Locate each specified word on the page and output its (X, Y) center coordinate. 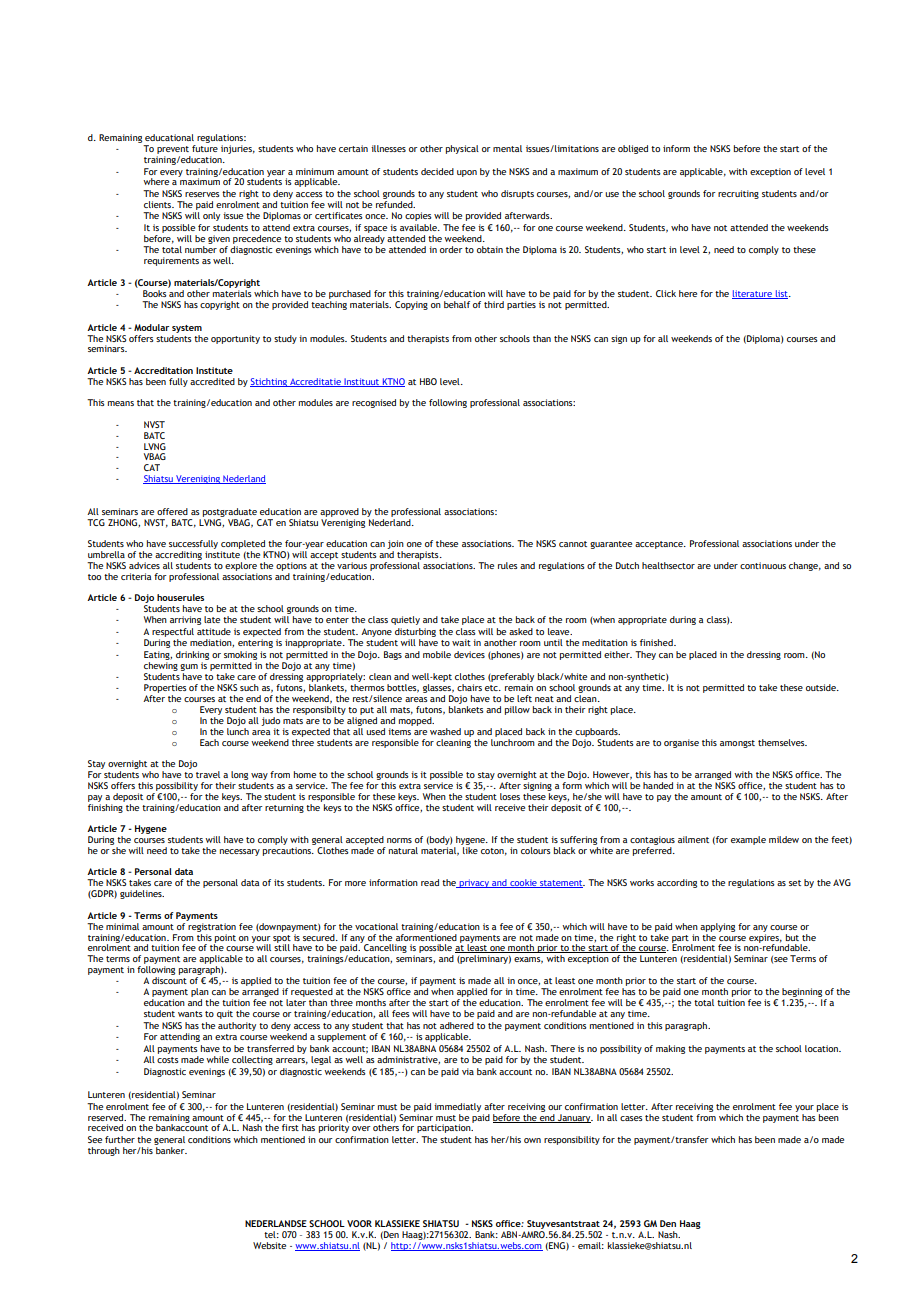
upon (467, 173)
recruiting (738, 194)
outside (822, 687)
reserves (202, 194)
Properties (165, 690)
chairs (469, 687)
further (120, 1139)
